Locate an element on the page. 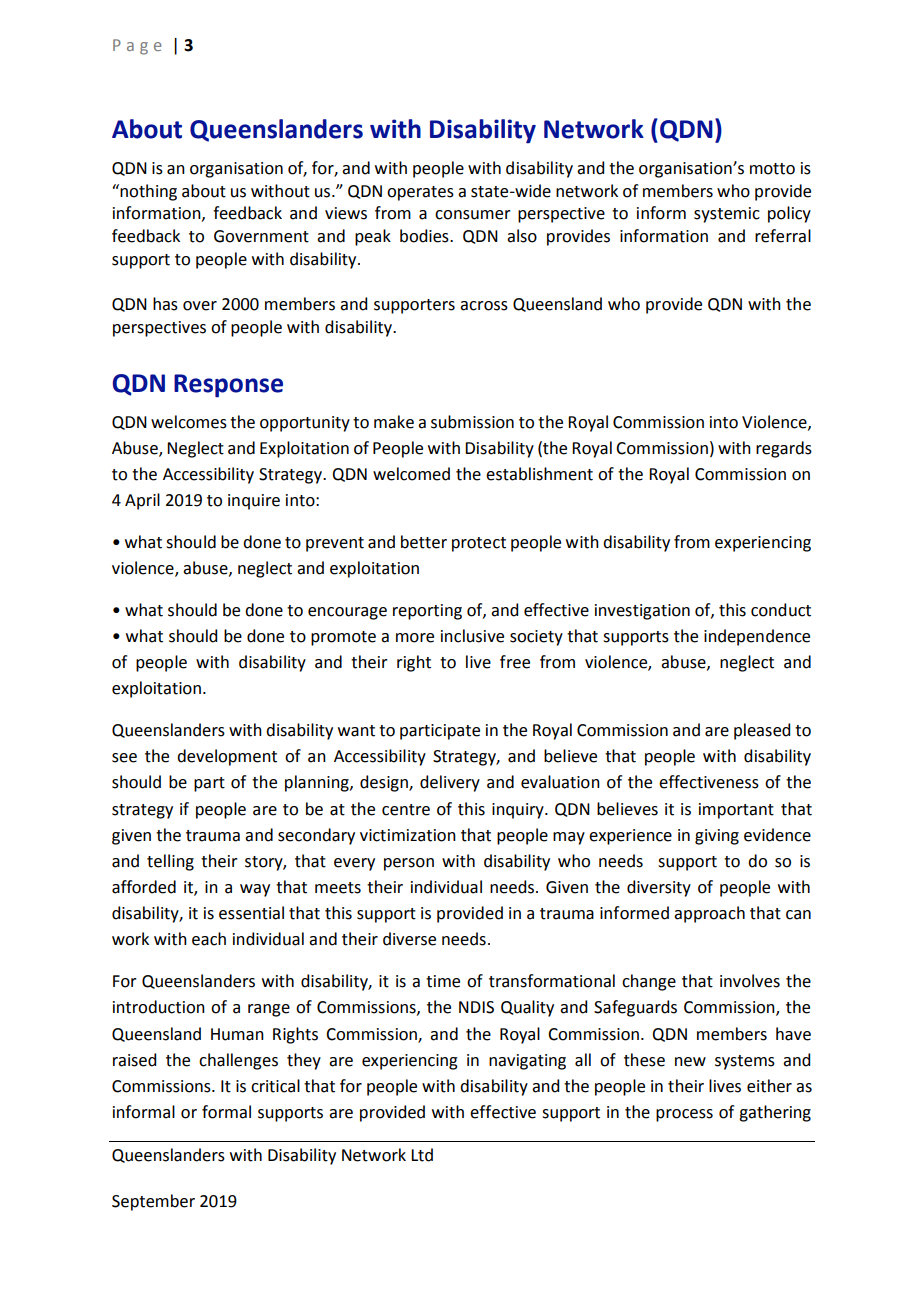 The height and width of the page is (1308, 924). regards is located at coordinates (784, 449).
